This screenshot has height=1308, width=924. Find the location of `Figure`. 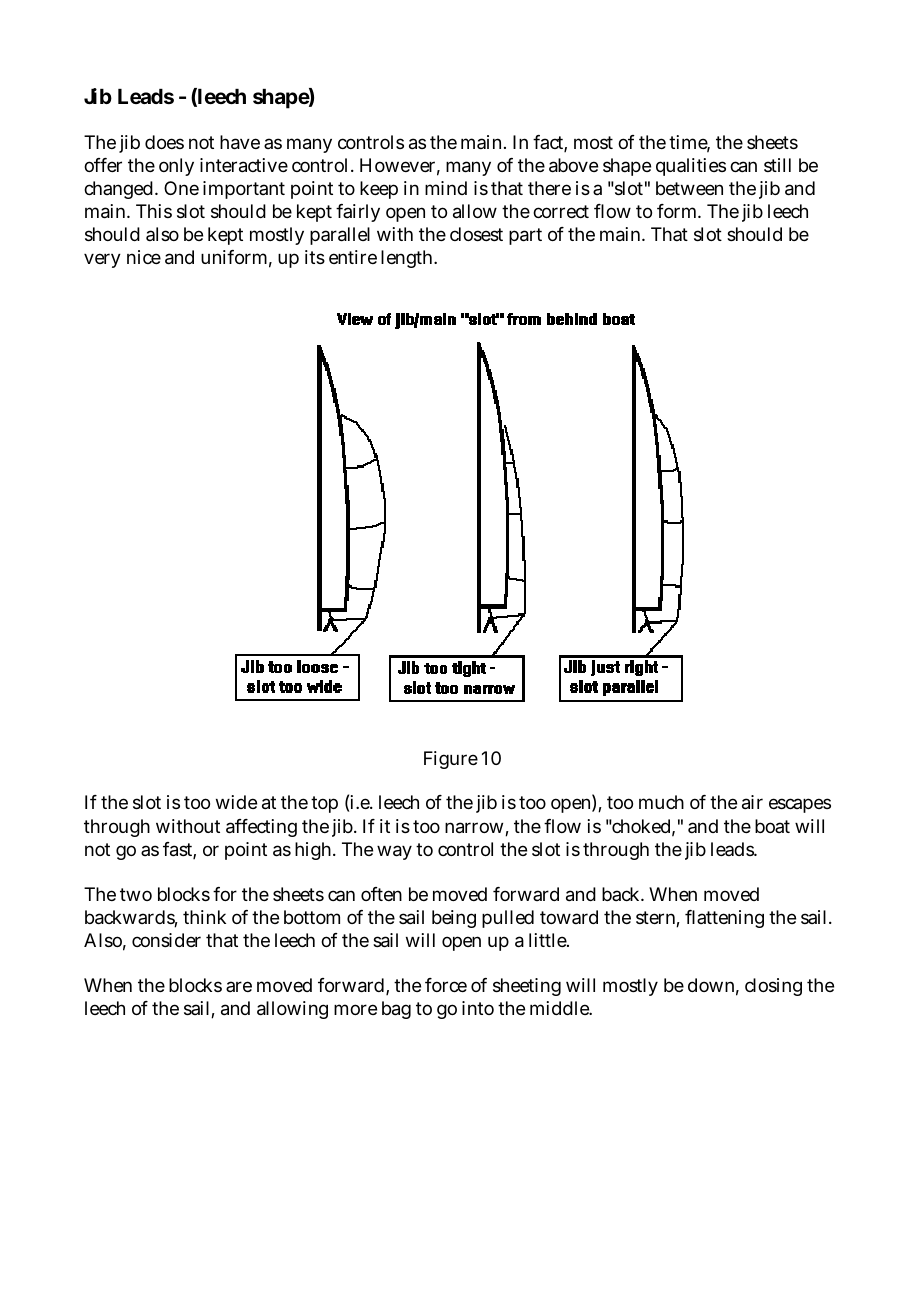

Figure is located at coordinates (451, 760).
